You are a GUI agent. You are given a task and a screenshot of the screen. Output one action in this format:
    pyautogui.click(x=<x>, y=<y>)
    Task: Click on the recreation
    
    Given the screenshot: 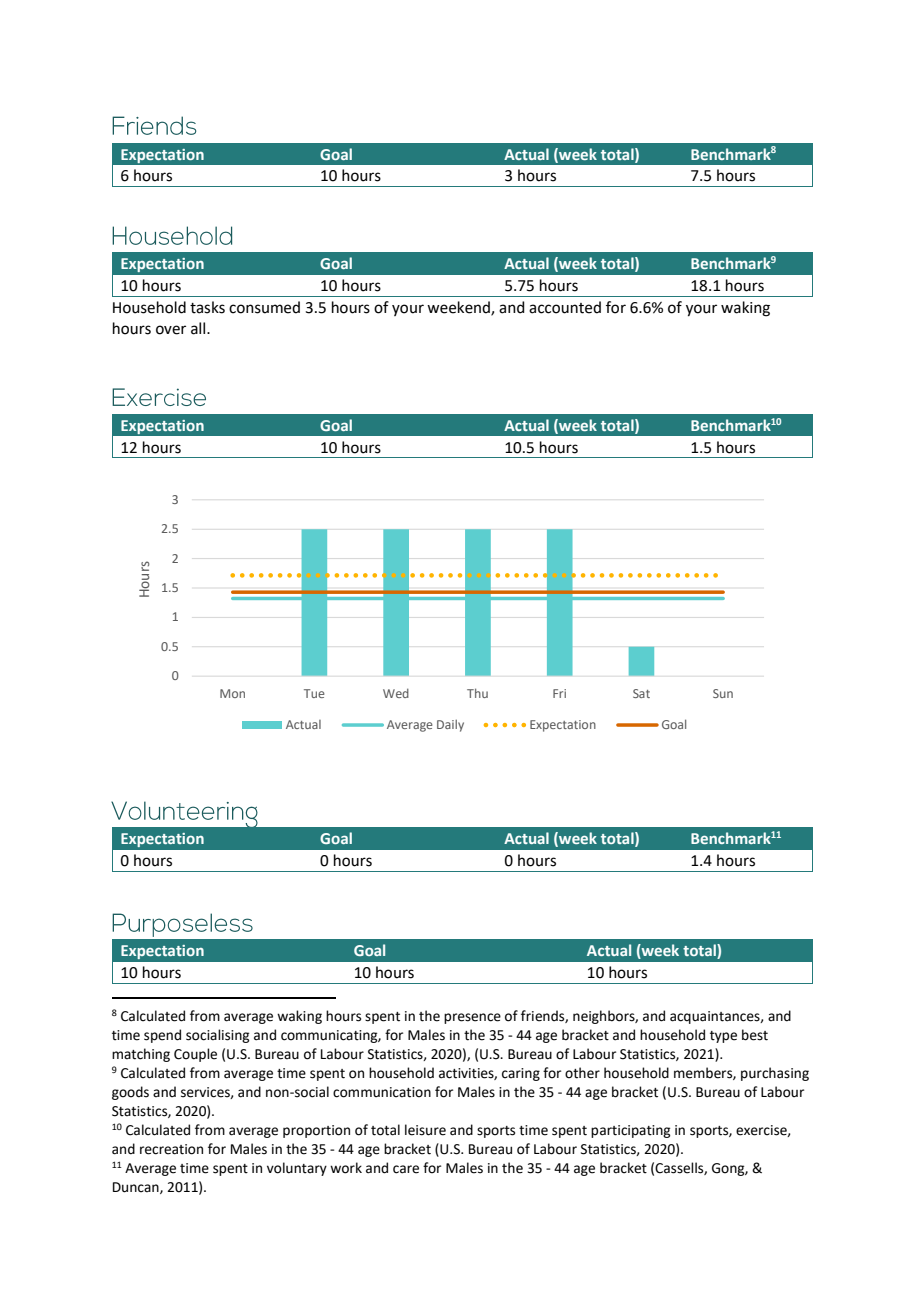 What is the action you would take?
    pyautogui.click(x=171, y=1149)
